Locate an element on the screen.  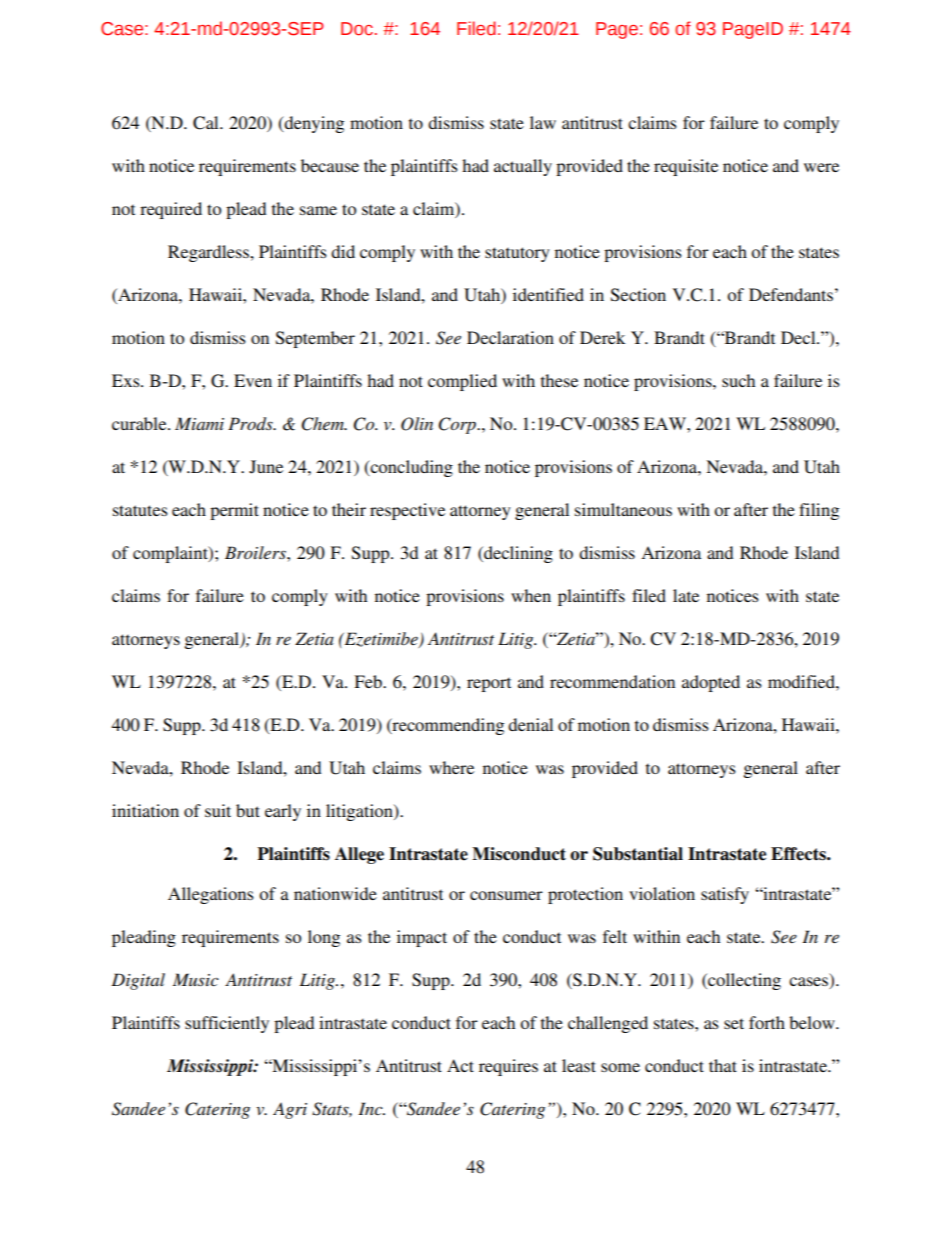
suit is located at coordinates (218, 810).
